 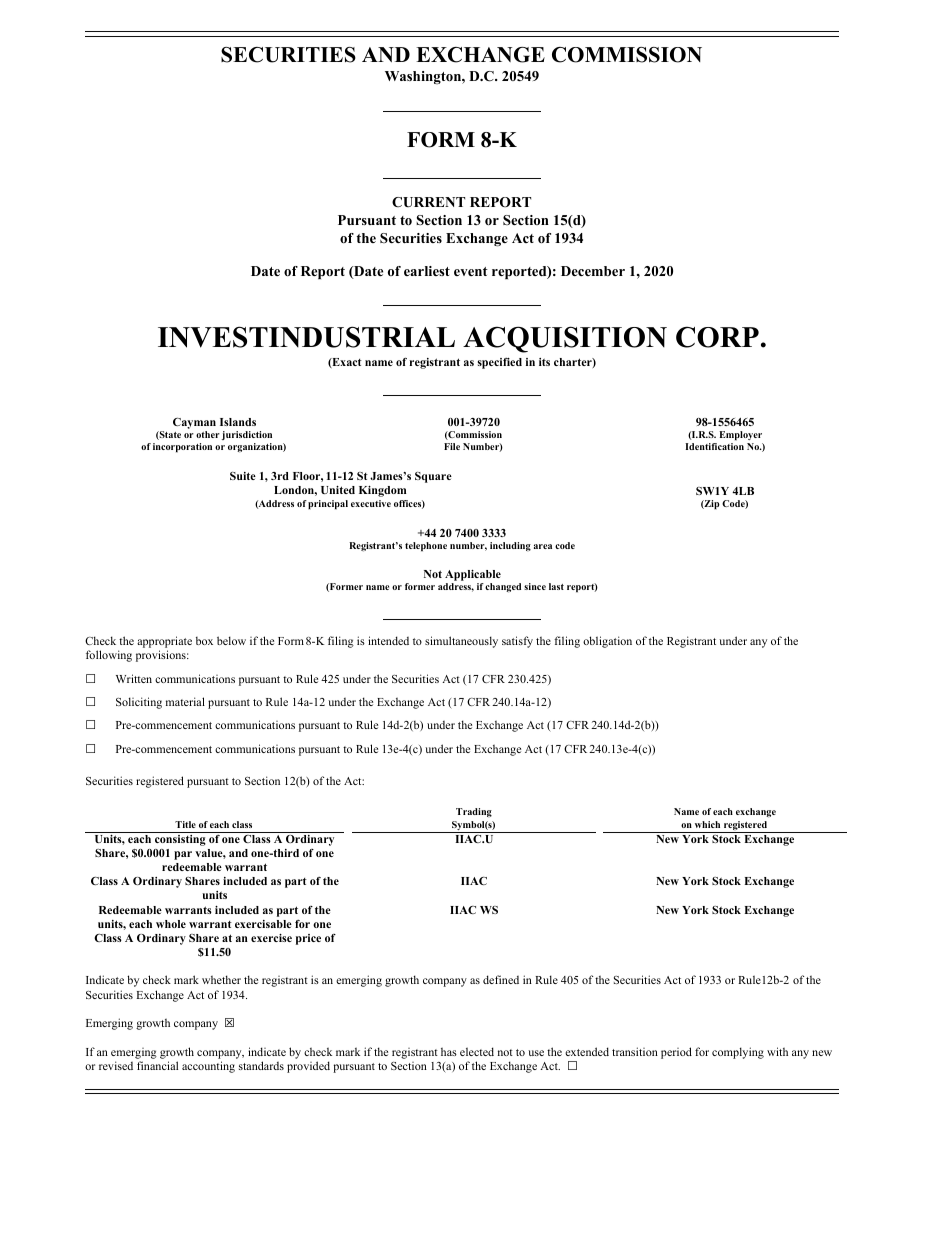 What do you see at coordinates (593, 271) in the screenshot?
I see `December` at bounding box center [593, 271].
